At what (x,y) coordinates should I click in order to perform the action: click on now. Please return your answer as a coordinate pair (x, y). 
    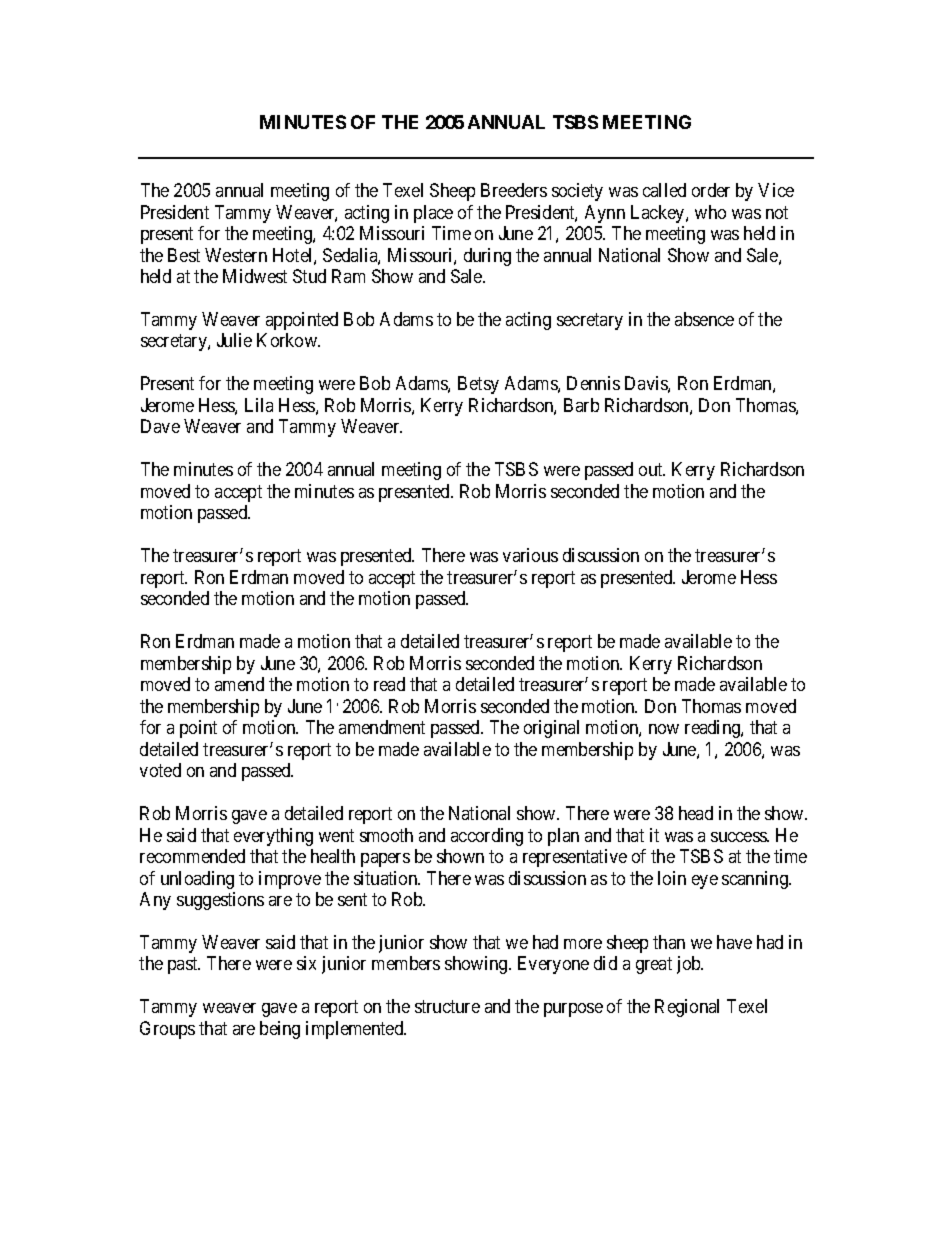
    Looking at the image, I should click on (664, 729).
